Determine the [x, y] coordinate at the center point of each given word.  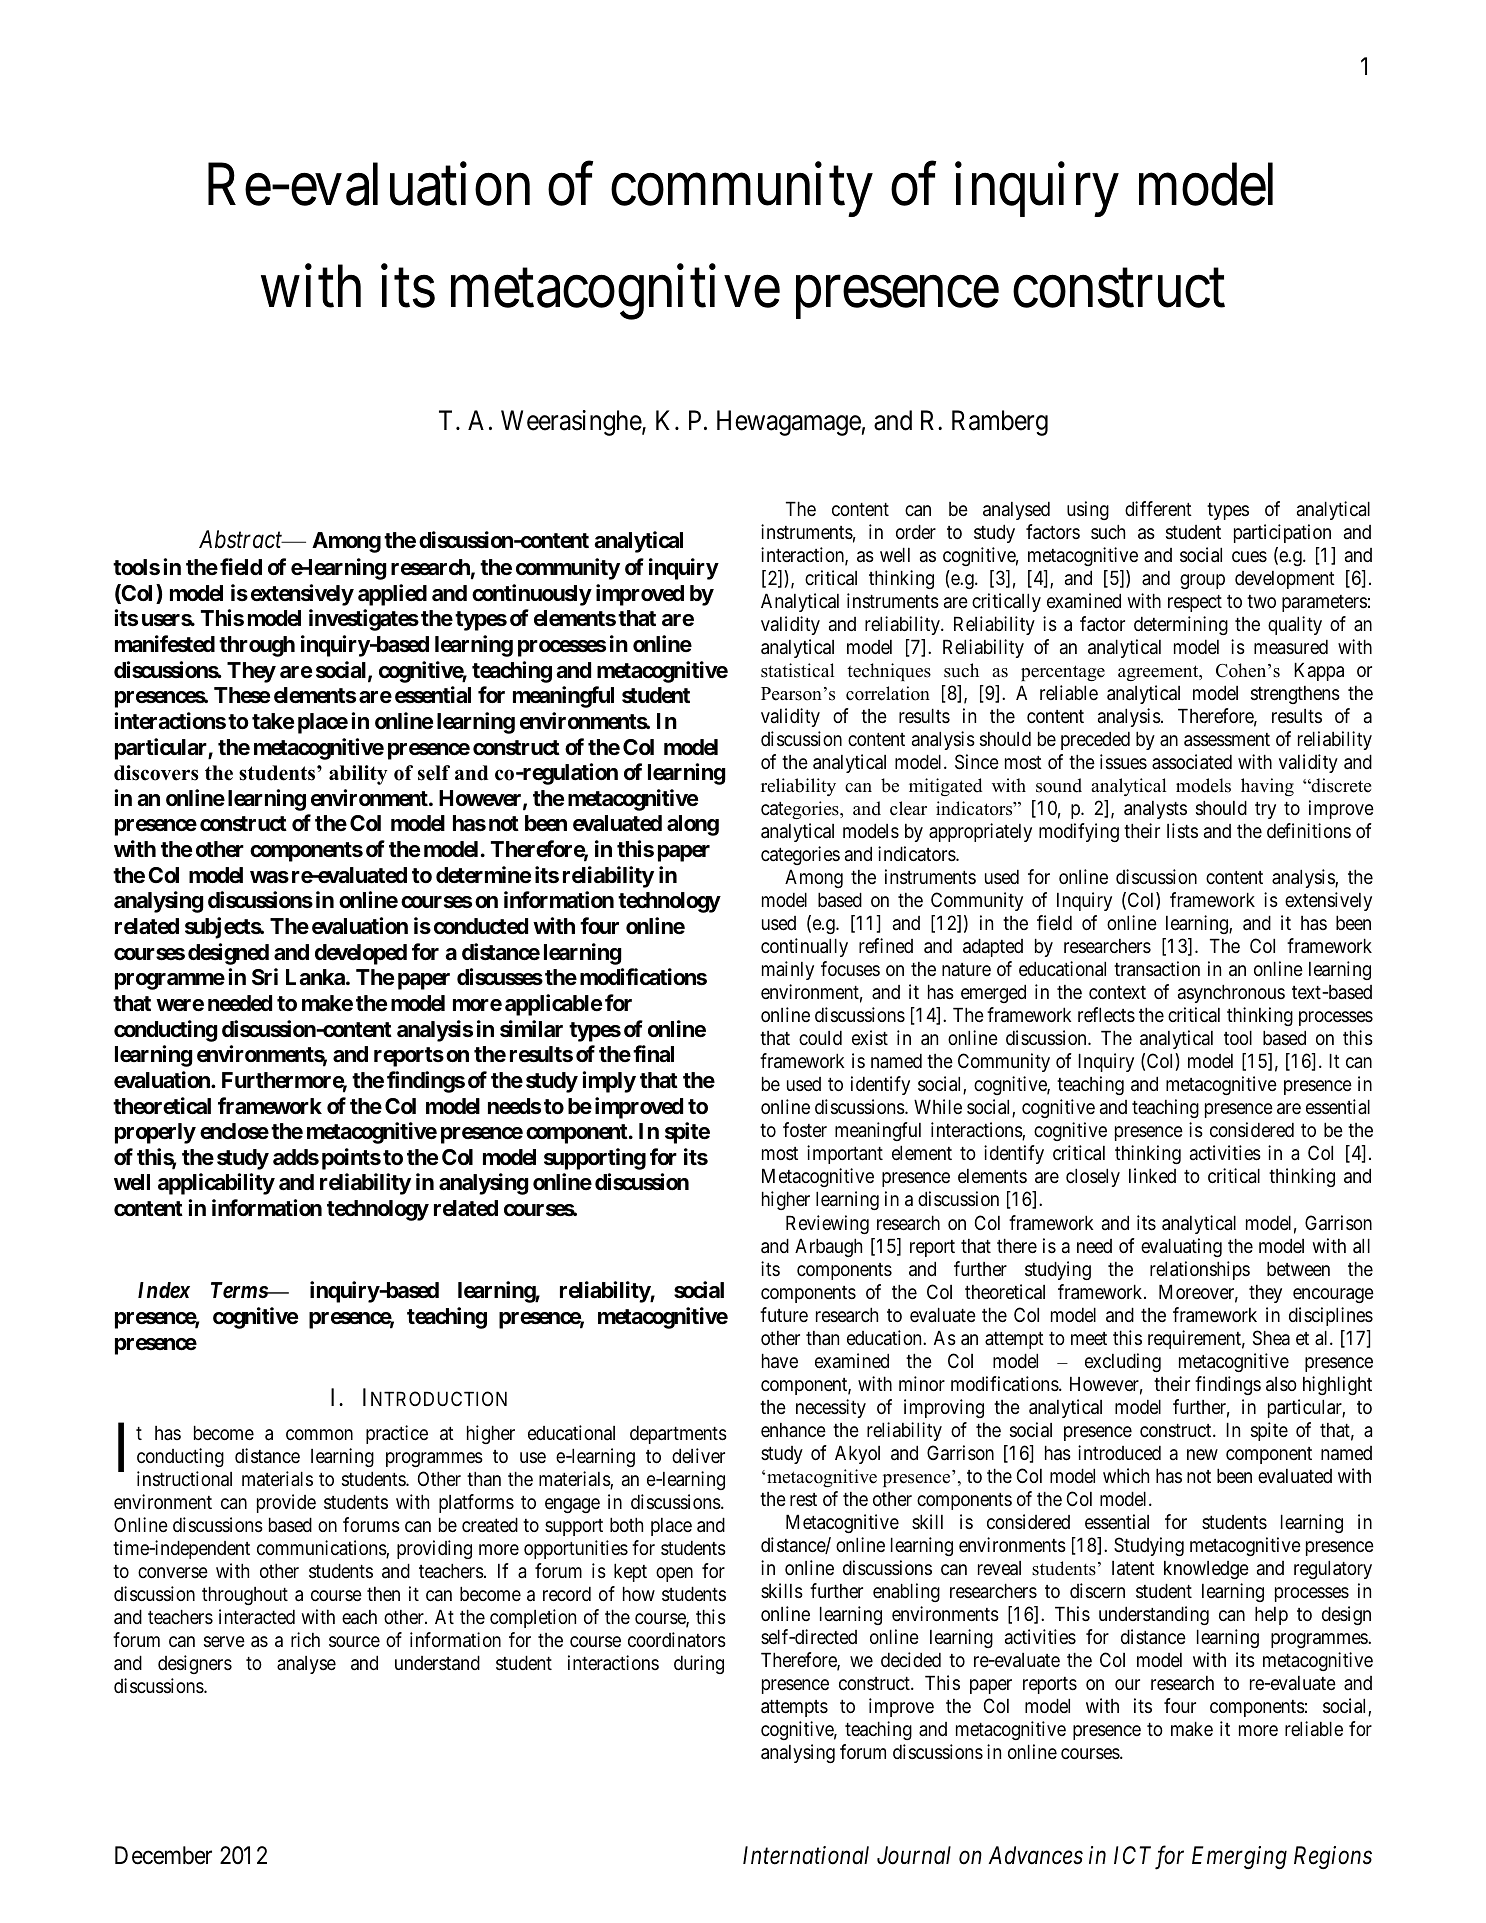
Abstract [242, 539]
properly [155, 1133]
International [806, 1855]
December [163, 1855]
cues [1249, 556]
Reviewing [827, 1224]
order [916, 531]
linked [1152, 1175]
